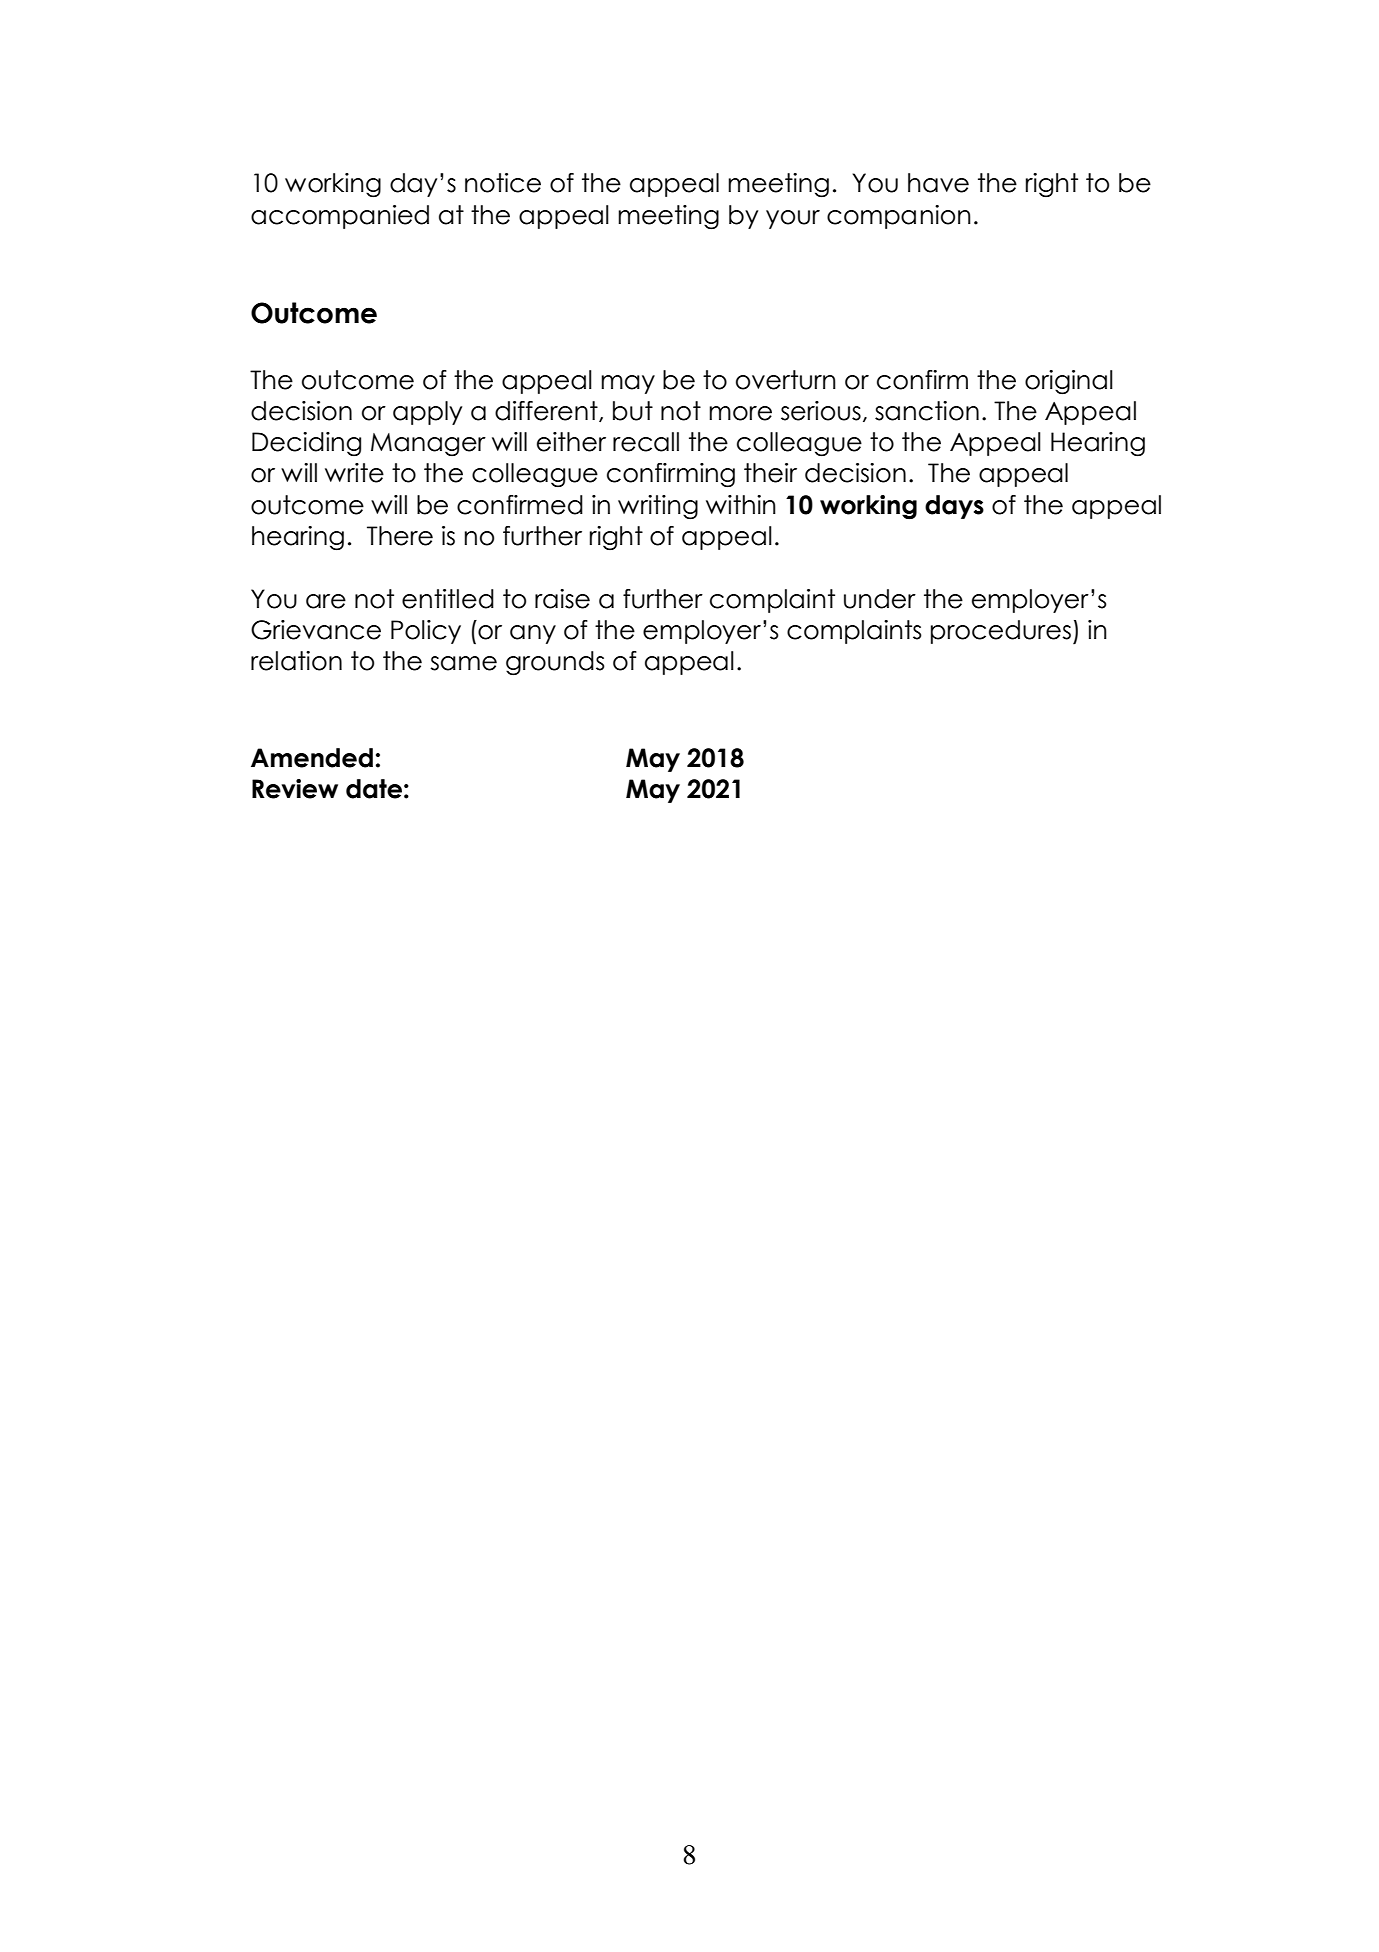  I want to click on date, so click(374, 789).
